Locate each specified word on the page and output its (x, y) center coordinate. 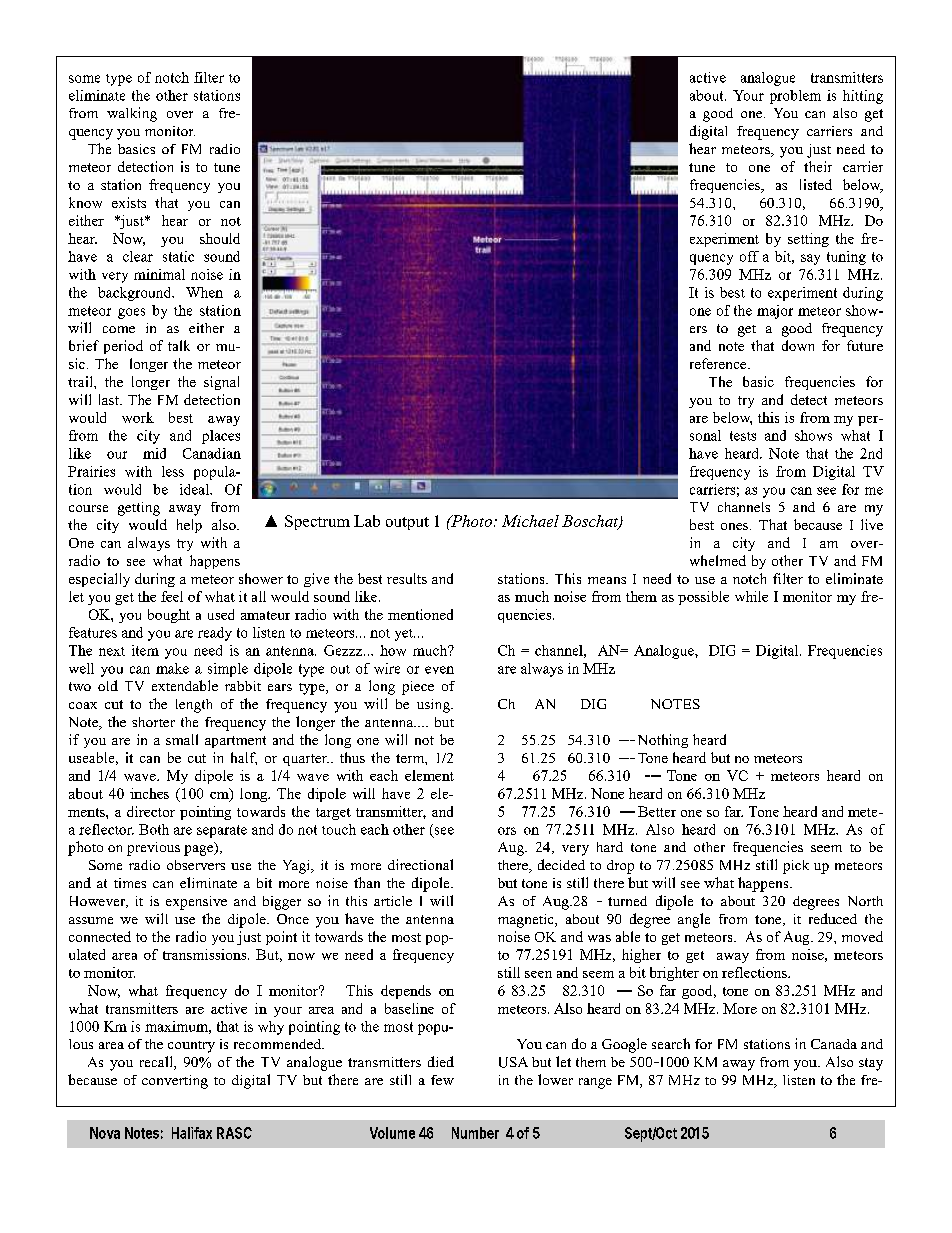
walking (132, 114)
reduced (833, 918)
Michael (530, 521)
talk (179, 345)
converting (175, 1082)
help (189, 526)
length (194, 706)
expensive (196, 903)
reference (719, 363)
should (220, 238)
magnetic (527, 921)
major (775, 312)
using (434, 706)
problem (795, 97)
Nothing (663, 741)
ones (736, 526)
